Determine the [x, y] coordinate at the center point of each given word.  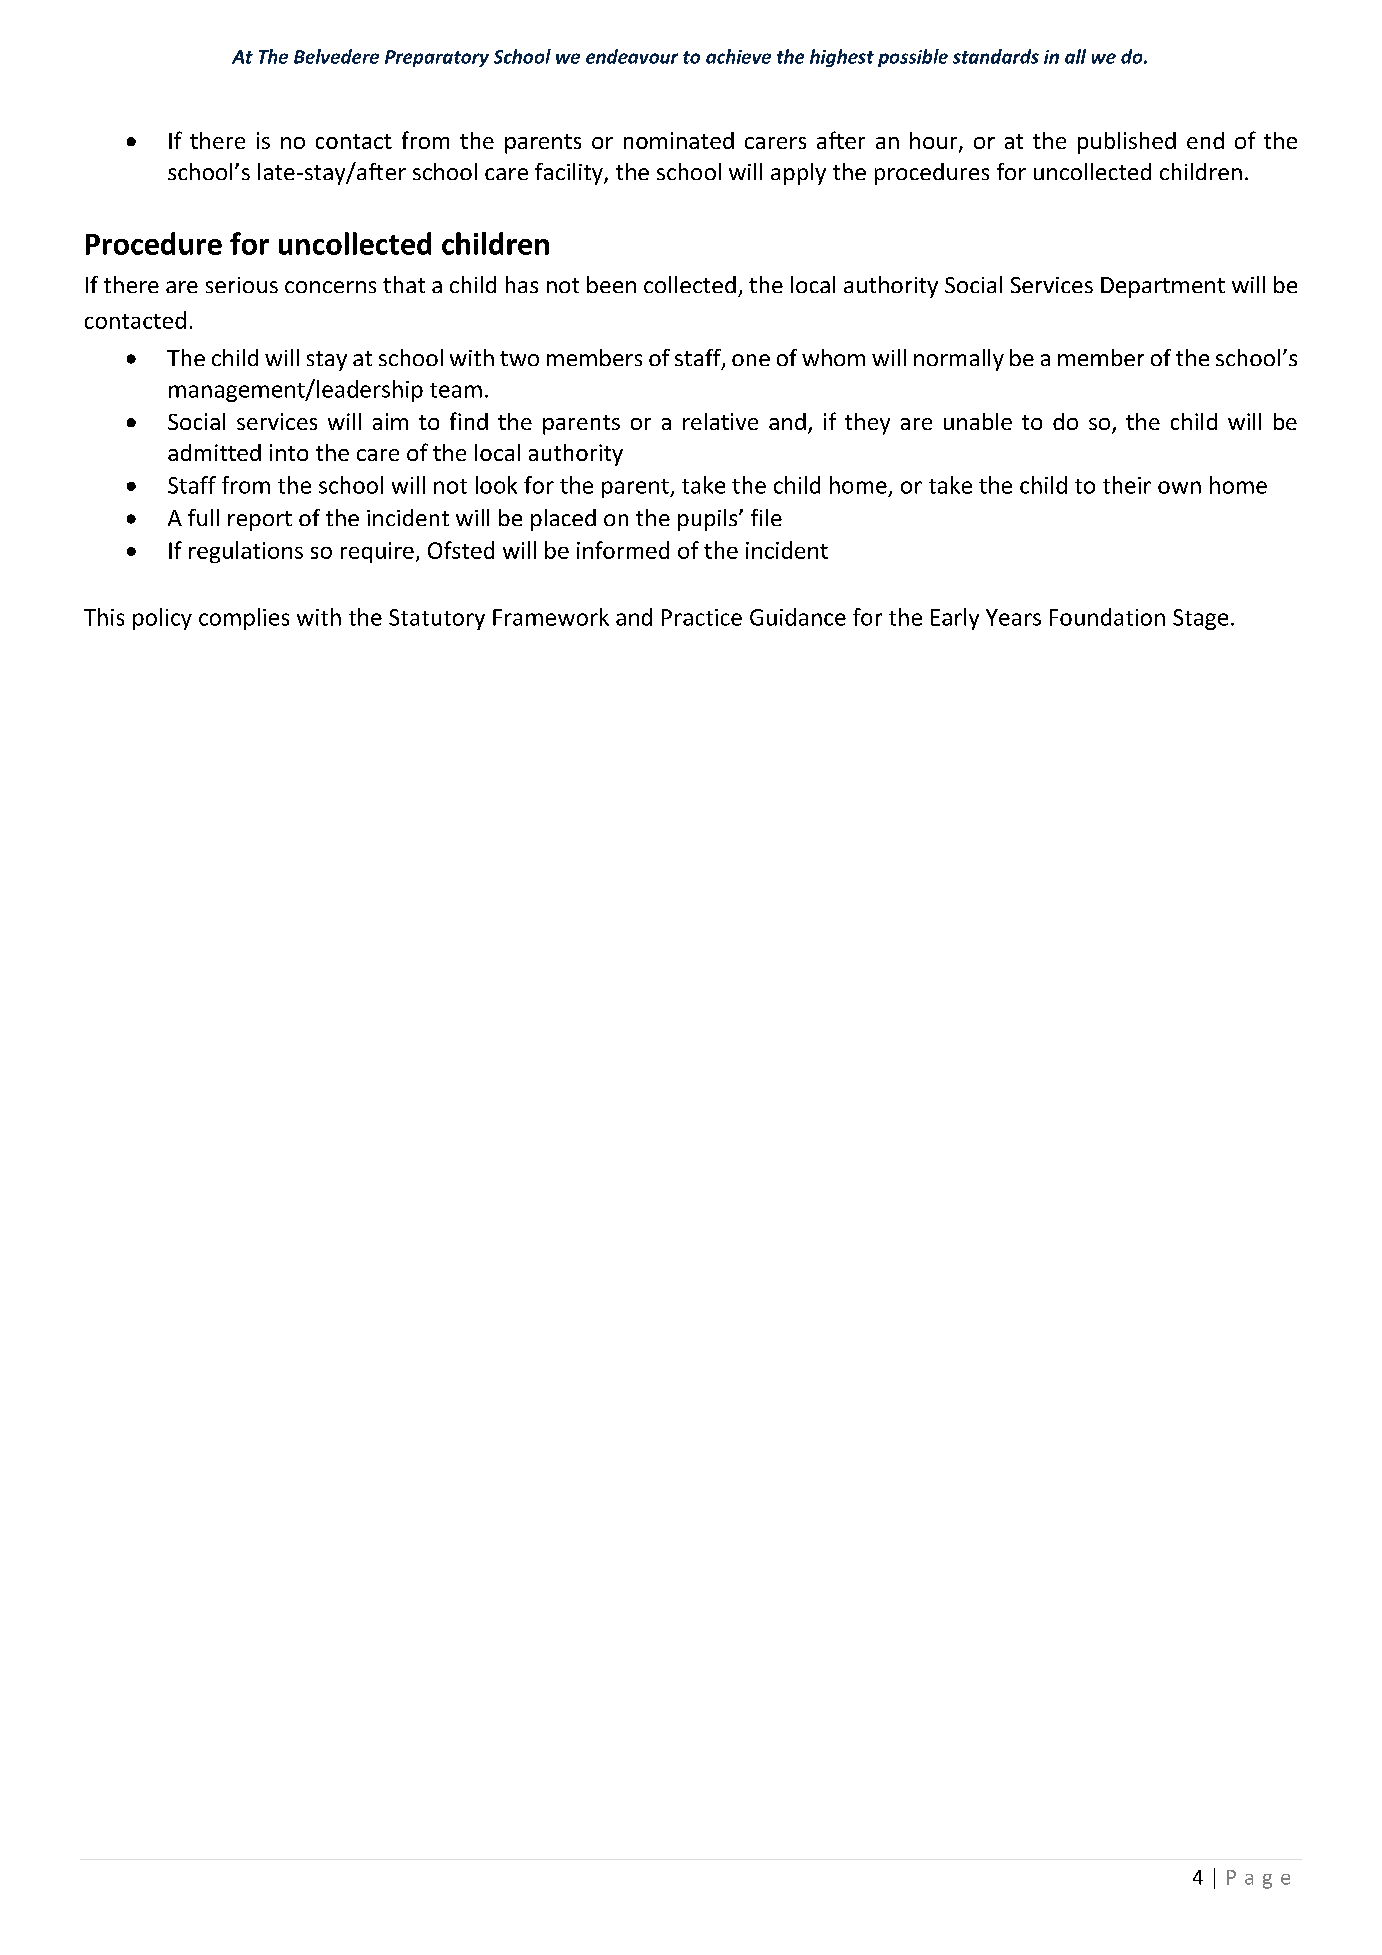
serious [242, 285]
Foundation [1107, 617]
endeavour [632, 56]
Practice [702, 617]
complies [244, 619]
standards [996, 56]
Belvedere [336, 56]
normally [959, 360]
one [751, 360]
